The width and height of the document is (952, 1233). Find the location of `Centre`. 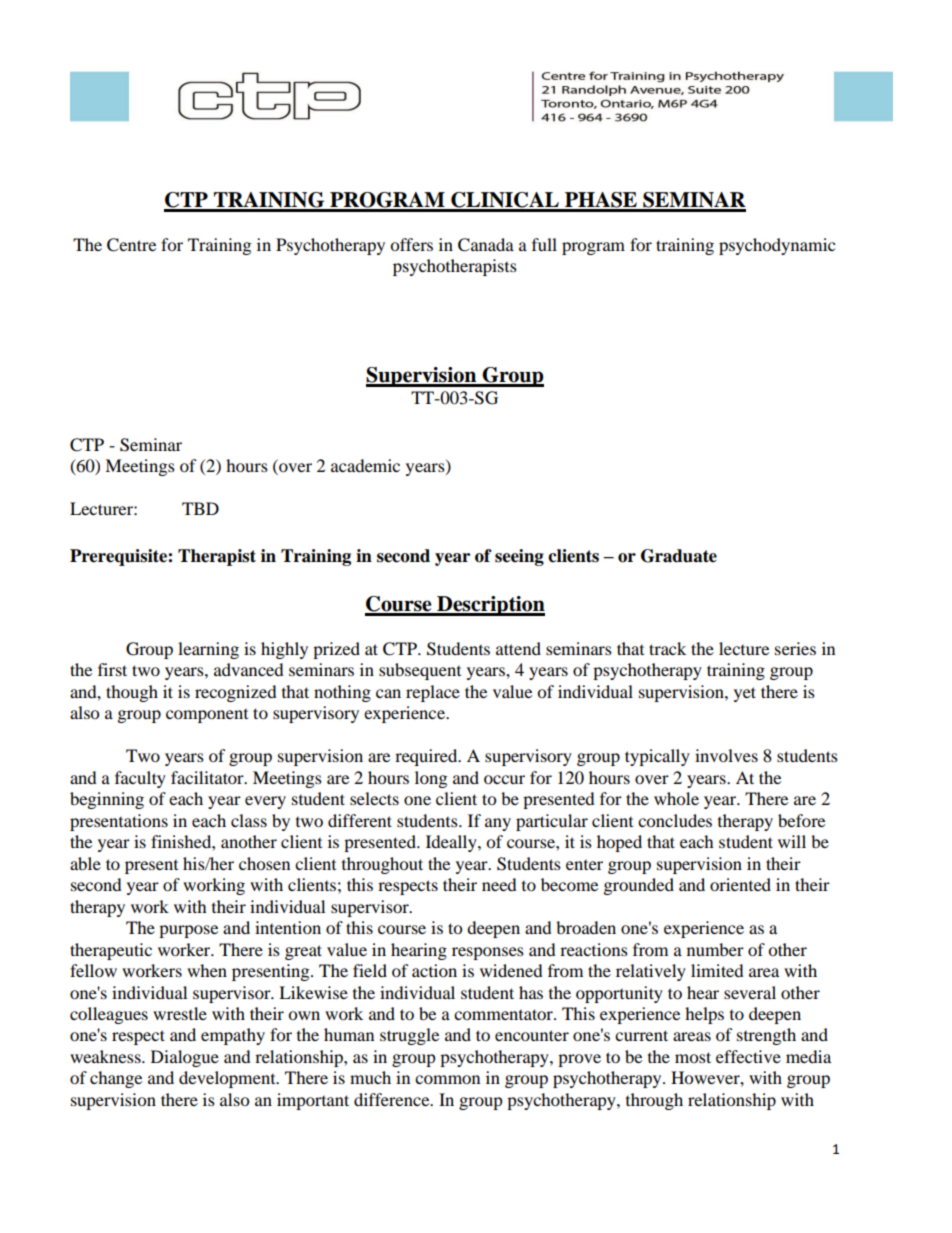

Centre is located at coordinates (131, 245).
